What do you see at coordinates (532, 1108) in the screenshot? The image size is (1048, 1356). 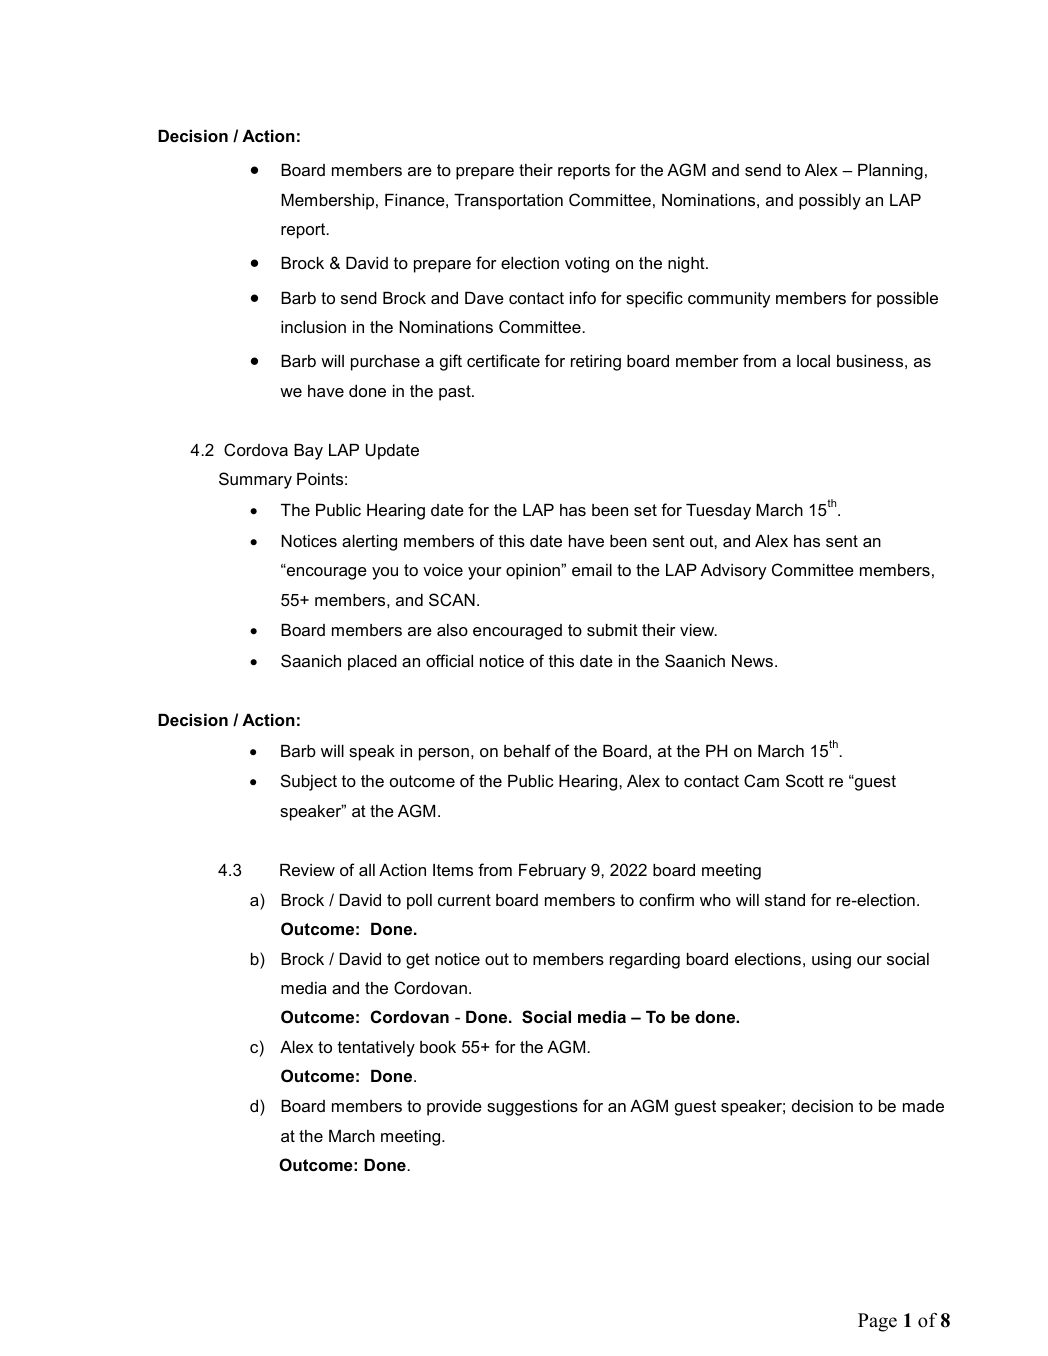 I see `suggestions` at bounding box center [532, 1108].
